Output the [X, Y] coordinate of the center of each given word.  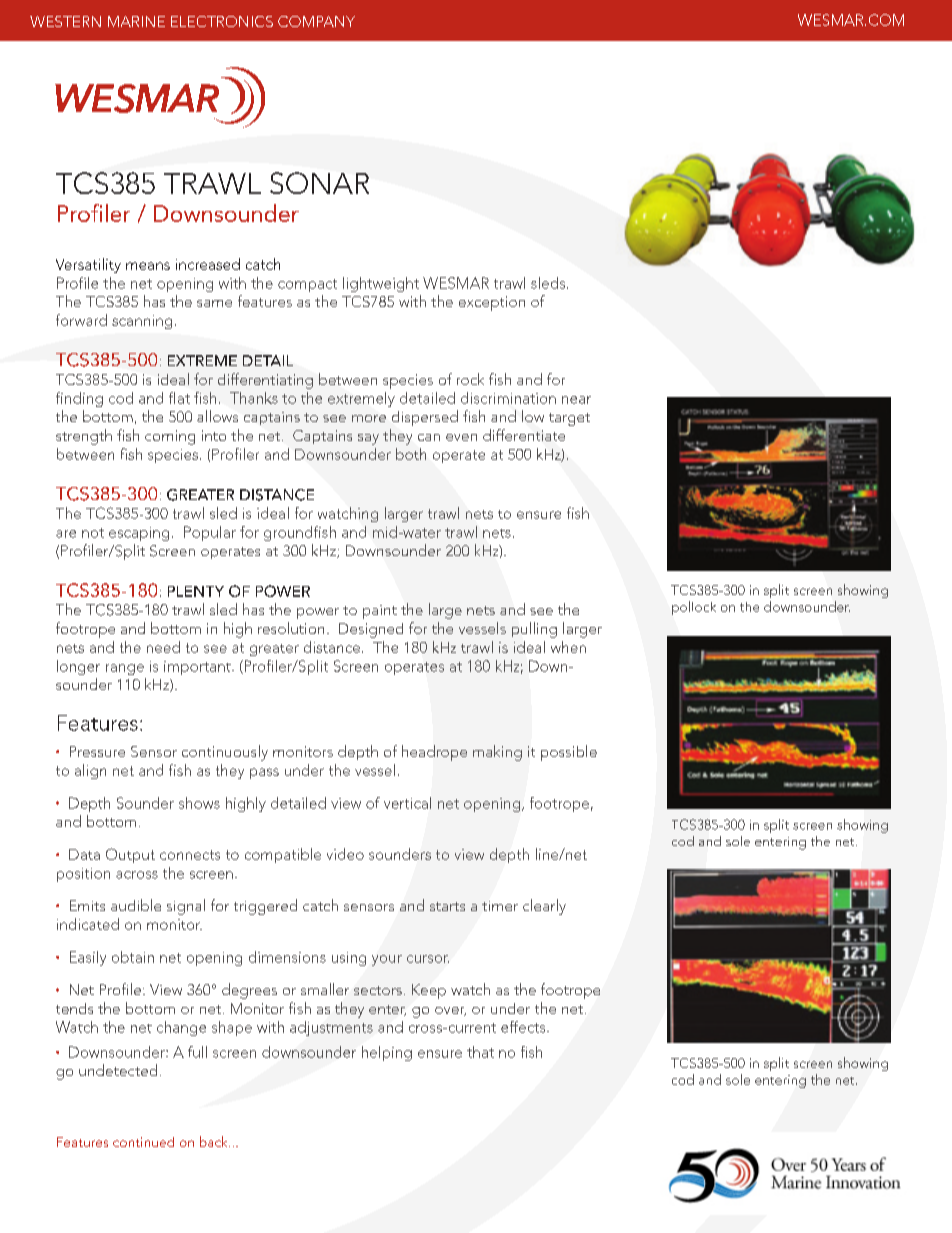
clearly [544, 907]
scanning [142, 322]
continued [143, 1142]
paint [380, 612]
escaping [139, 534]
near [576, 400]
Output [130, 855]
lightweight [381, 284]
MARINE [136, 21]
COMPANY [316, 21]
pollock [694, 608]
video [345, 854]
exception [492, 303]
